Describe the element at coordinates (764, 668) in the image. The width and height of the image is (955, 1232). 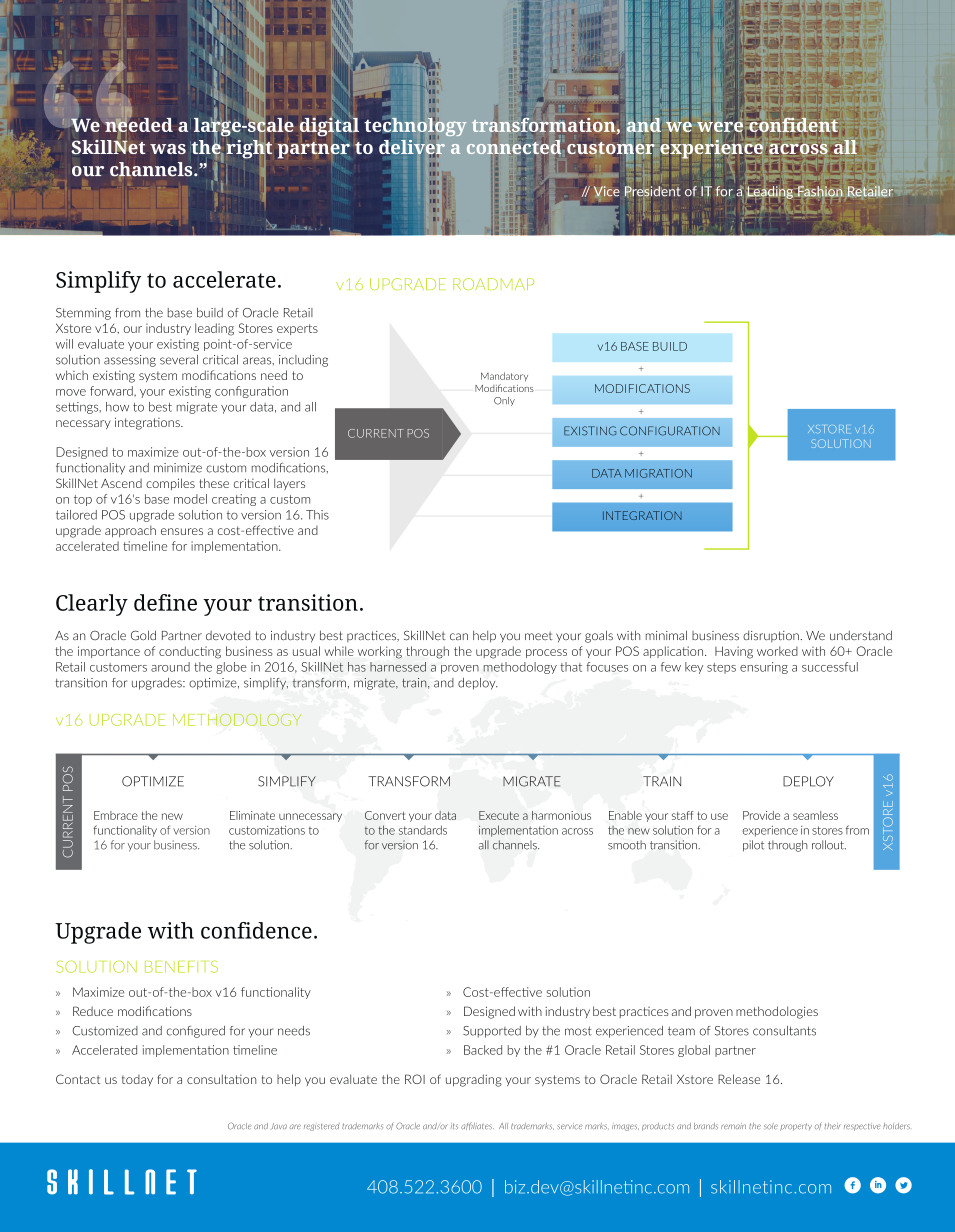
I see `ensuring` at that location.
